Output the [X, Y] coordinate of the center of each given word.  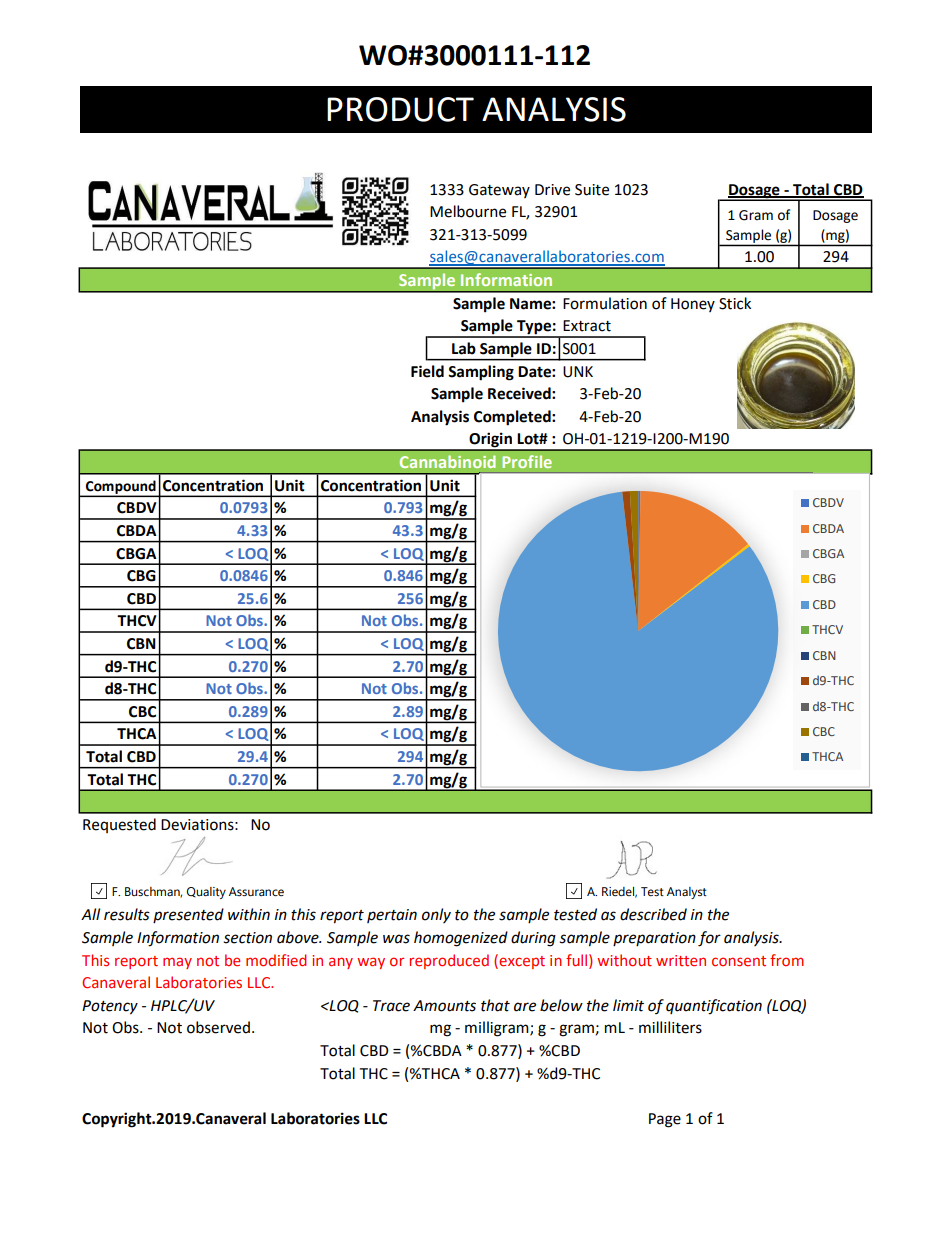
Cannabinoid [448, 461]
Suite [592, 190]
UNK [578, 372]
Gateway [499, 191]
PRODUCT [400, 109]
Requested [119, 825]
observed [218, 1027]
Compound [121, 488]
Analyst [687, 893]
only [436, 915]
